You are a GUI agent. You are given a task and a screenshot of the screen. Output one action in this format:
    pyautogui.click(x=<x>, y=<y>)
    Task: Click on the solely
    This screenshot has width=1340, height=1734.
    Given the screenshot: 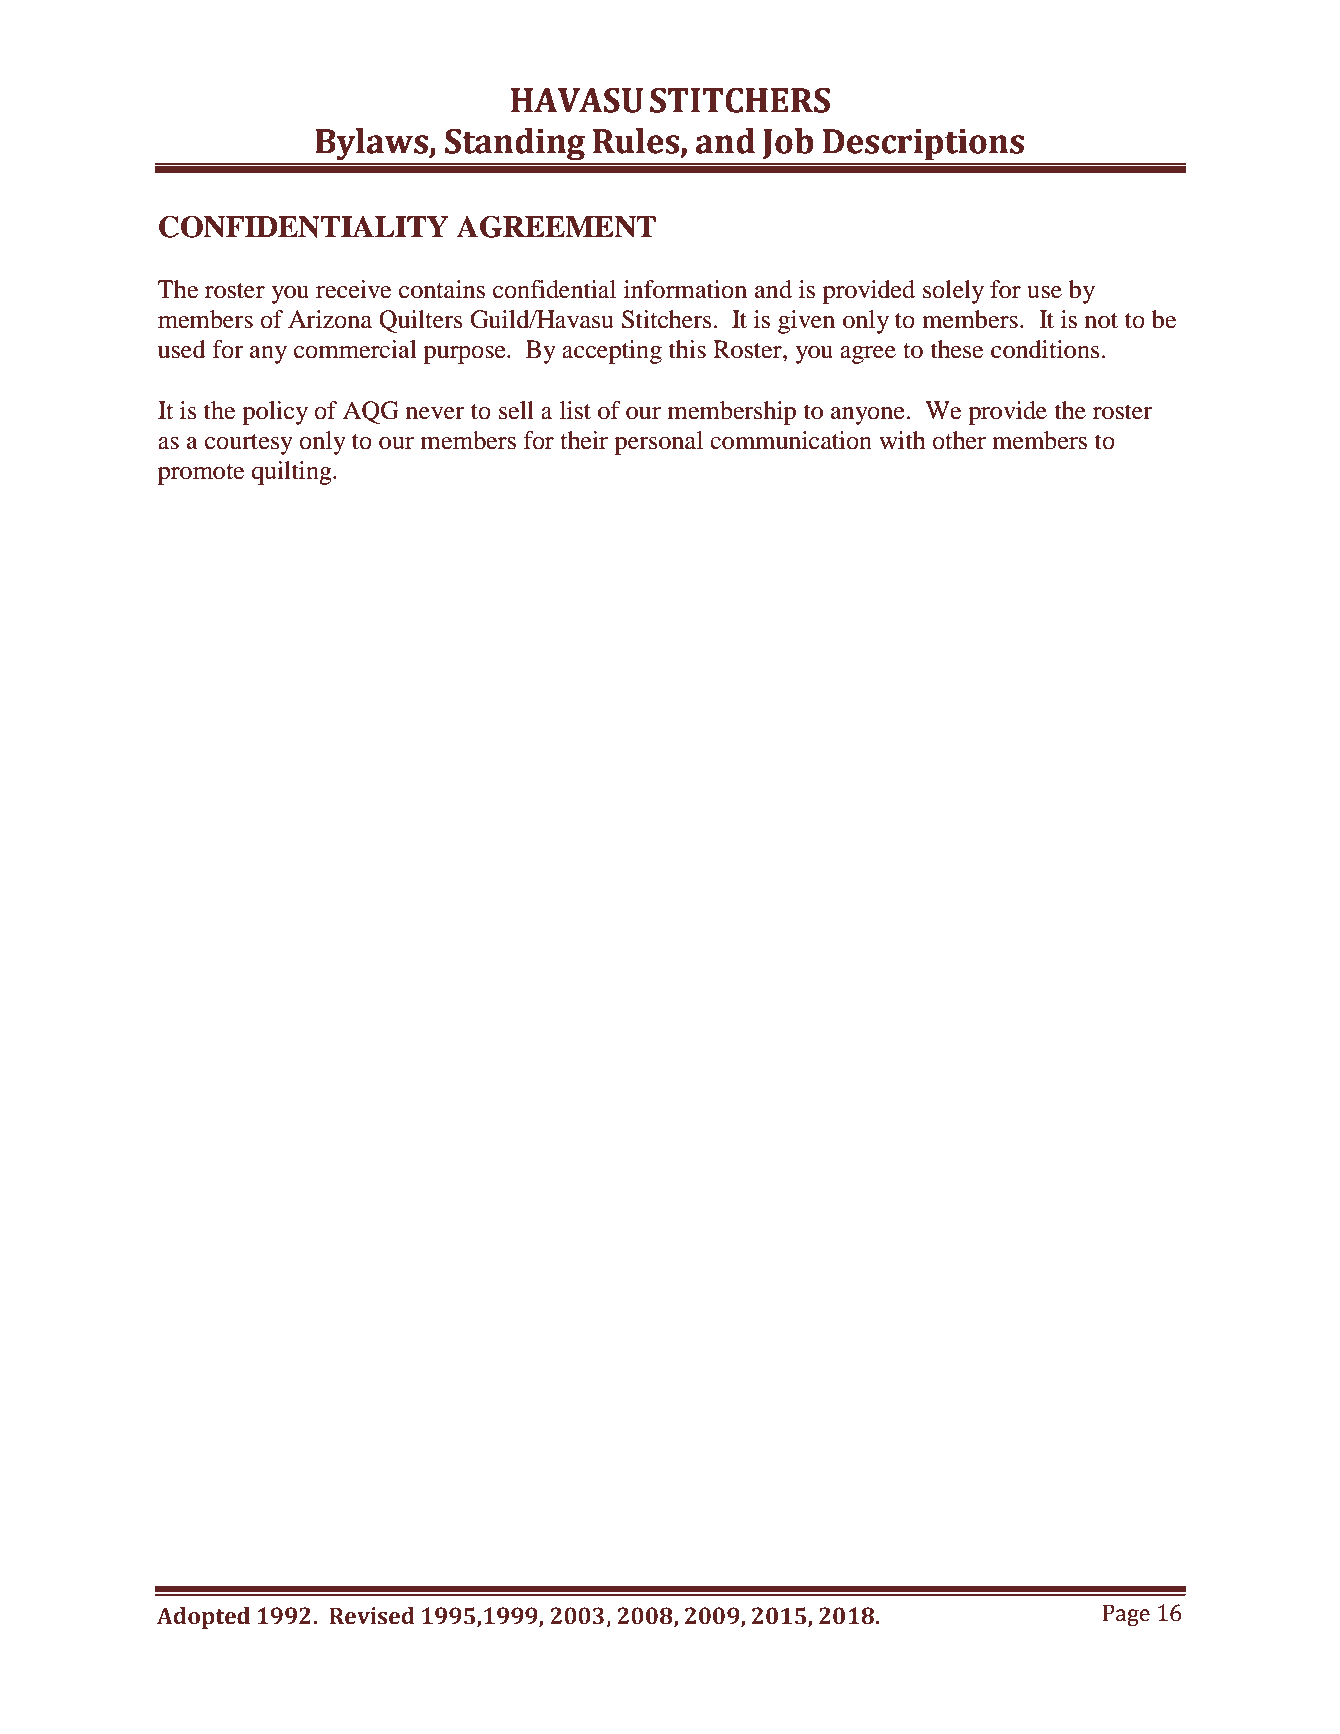 What is the action you would take?
    pyautogui.click(x=953, y=292)
